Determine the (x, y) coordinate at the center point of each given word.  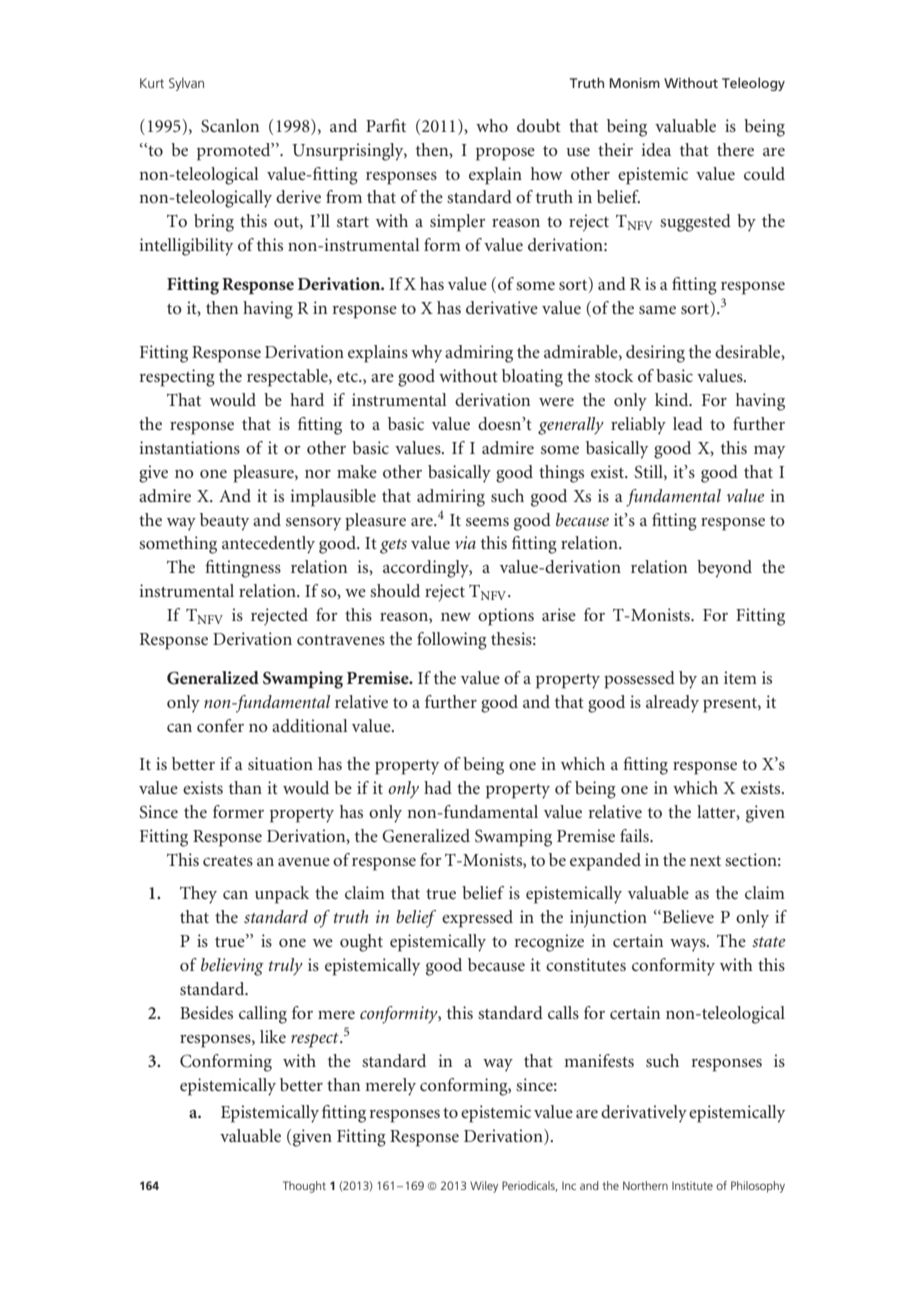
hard (307, 399)
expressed (477, 919)
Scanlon (230, 126)
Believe (687, 916)
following (452, 641)
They (198, 895)
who (492, 125)
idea (656, 149)
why (426, 354)
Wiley (484, 1187)
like (273, 1036)
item (740, 677)
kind (673, 399)
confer (220, 725)
